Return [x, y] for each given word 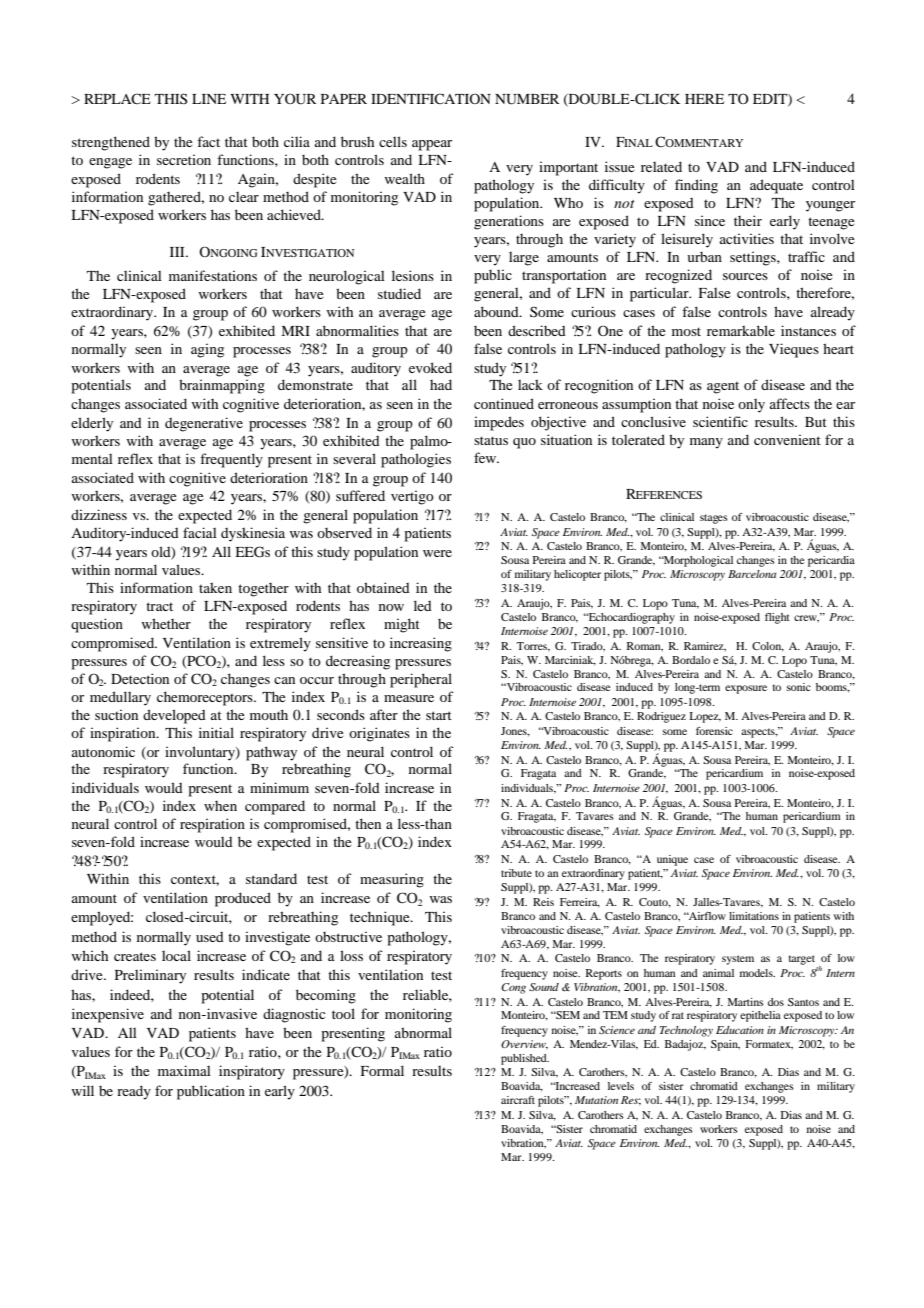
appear [432, 145]
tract [159, 606]
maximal [184, 1070]
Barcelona [752, 574]
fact [208, 141]
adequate [776, 186]
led [423, 605]
